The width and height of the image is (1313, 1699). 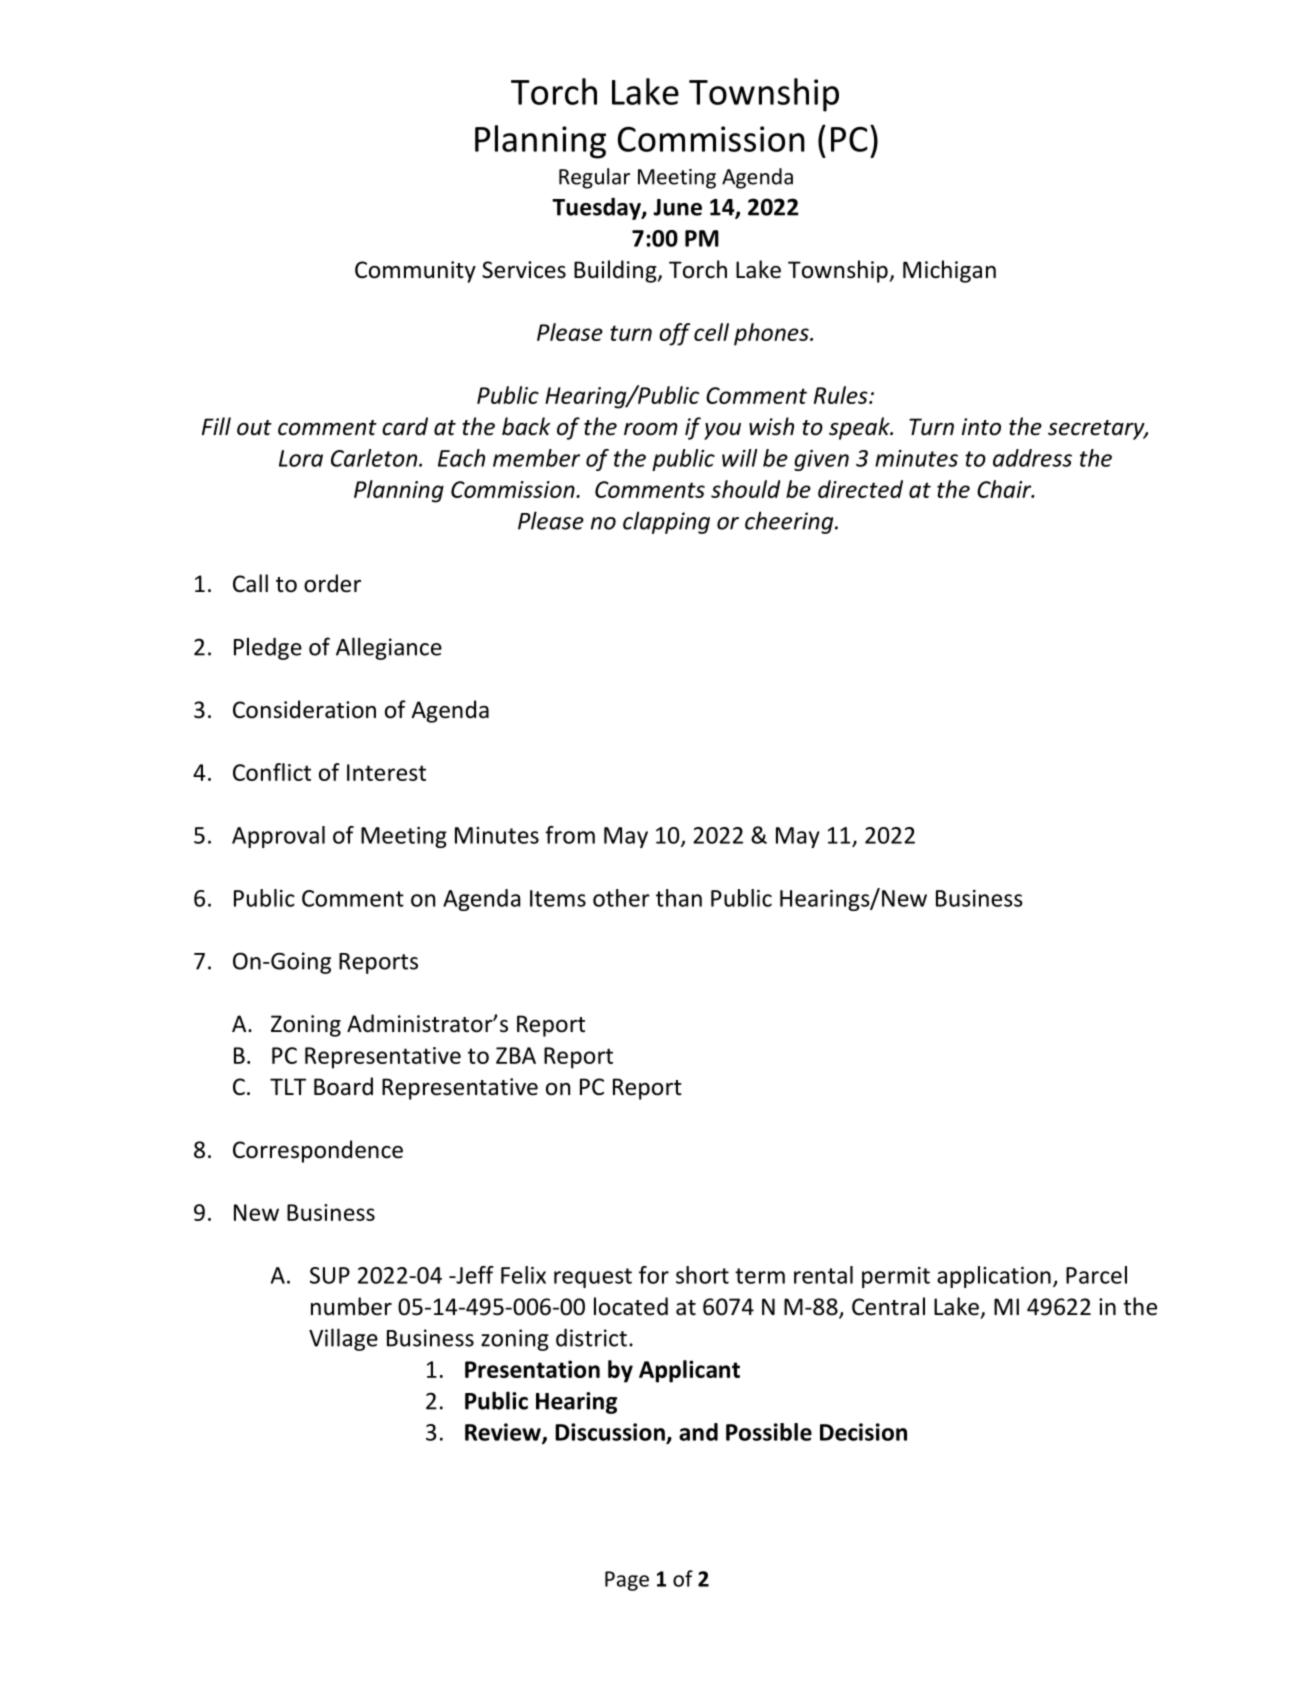 What do you see at coordinates (415, 272) in the image?
I see `Community` at bounding box center [415, 272].
